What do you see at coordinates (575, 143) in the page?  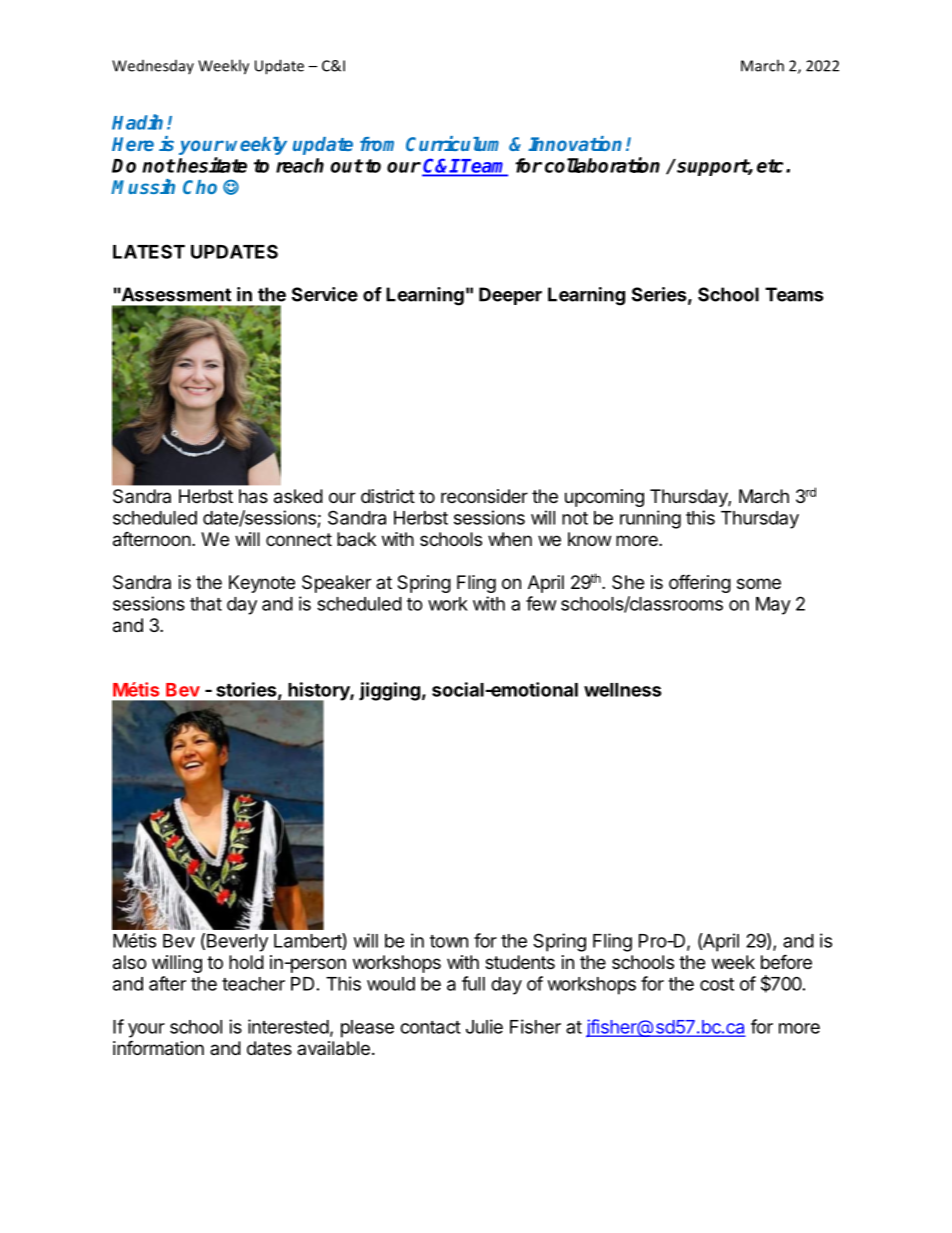 I see `Innovation` at bounding box center [575, 143].
